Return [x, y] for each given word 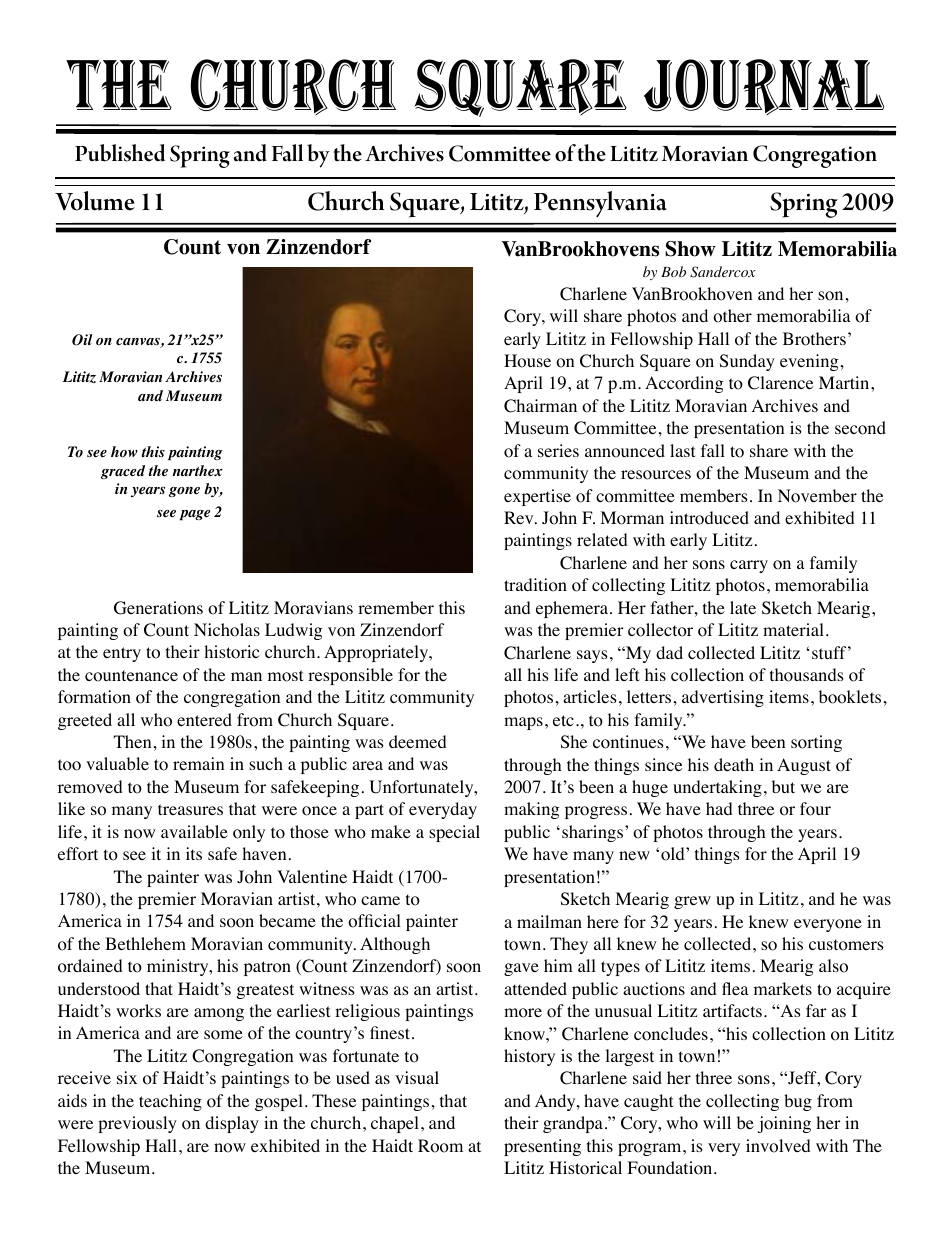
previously [137, 1124]
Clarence [780, 383]
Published [120, 153]
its [194, 853]
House [527, 361]
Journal [764, 87]
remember [396, 607]
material [793, 629]
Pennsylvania [600, 204]
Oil [82, 340]
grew [692, 902]
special [454, 833]
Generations [158, 608]
